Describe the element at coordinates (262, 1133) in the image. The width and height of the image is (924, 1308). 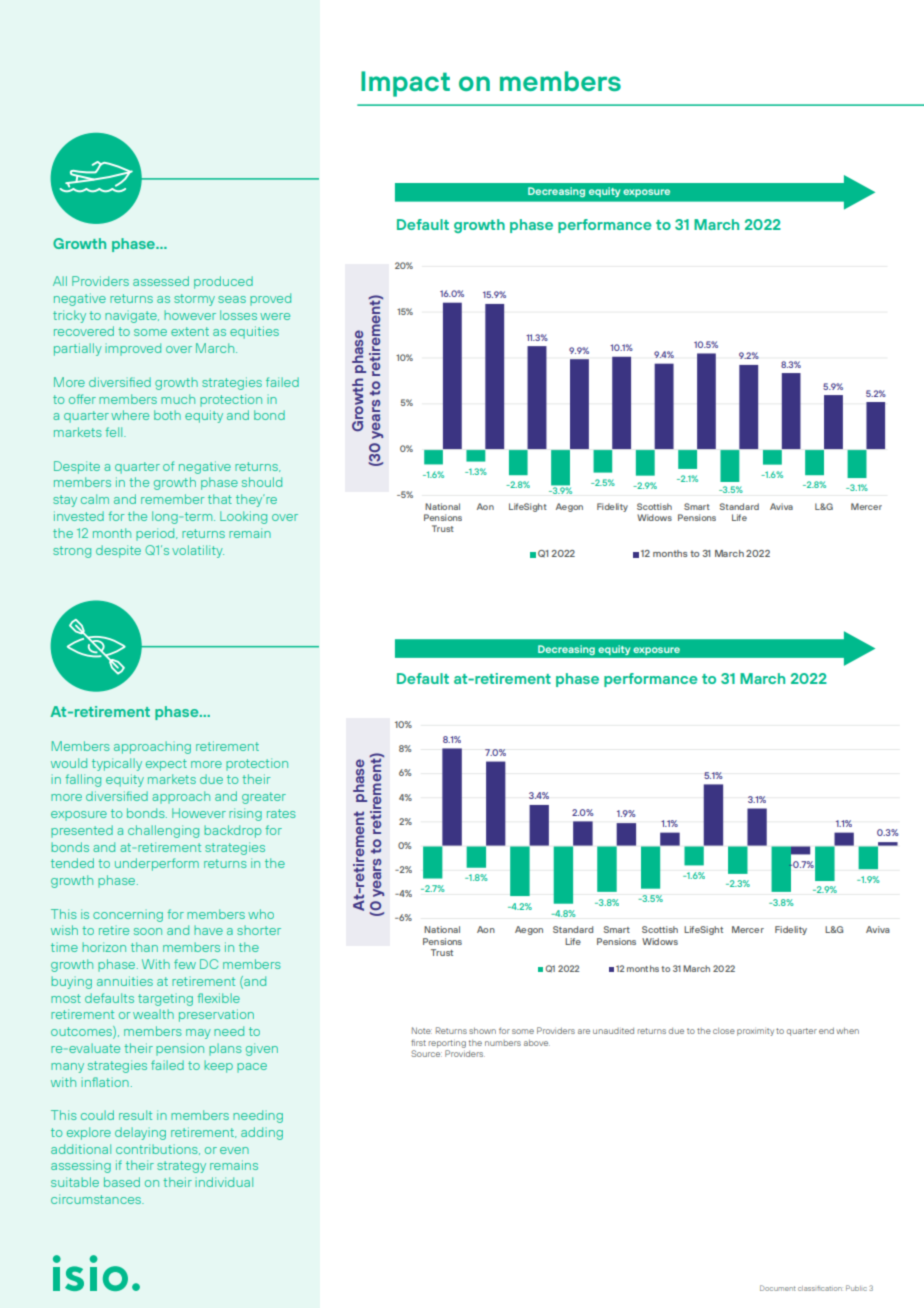
I see `adding` at that location.
